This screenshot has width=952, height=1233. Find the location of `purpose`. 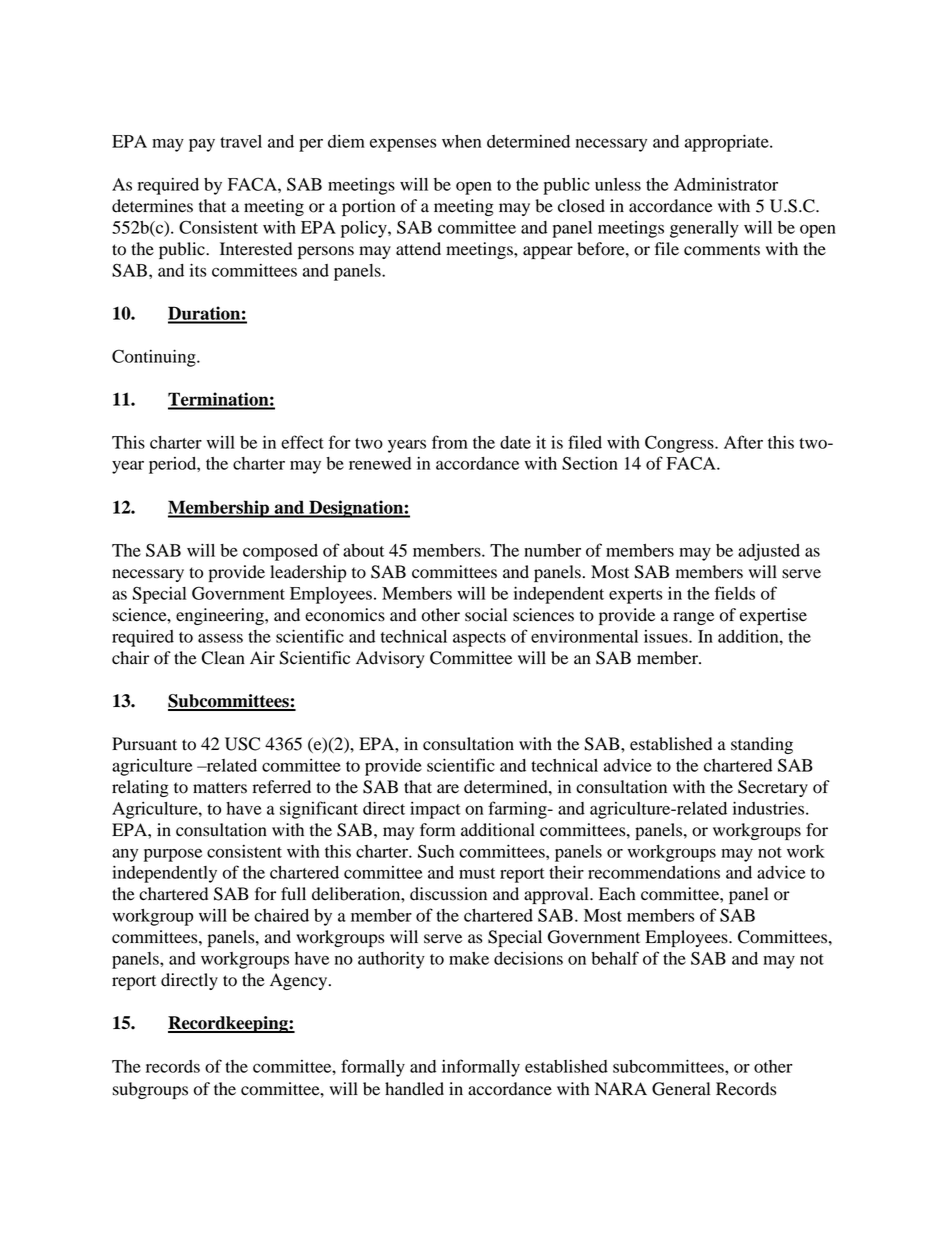

purpose is located at coordinates (173, 855).
